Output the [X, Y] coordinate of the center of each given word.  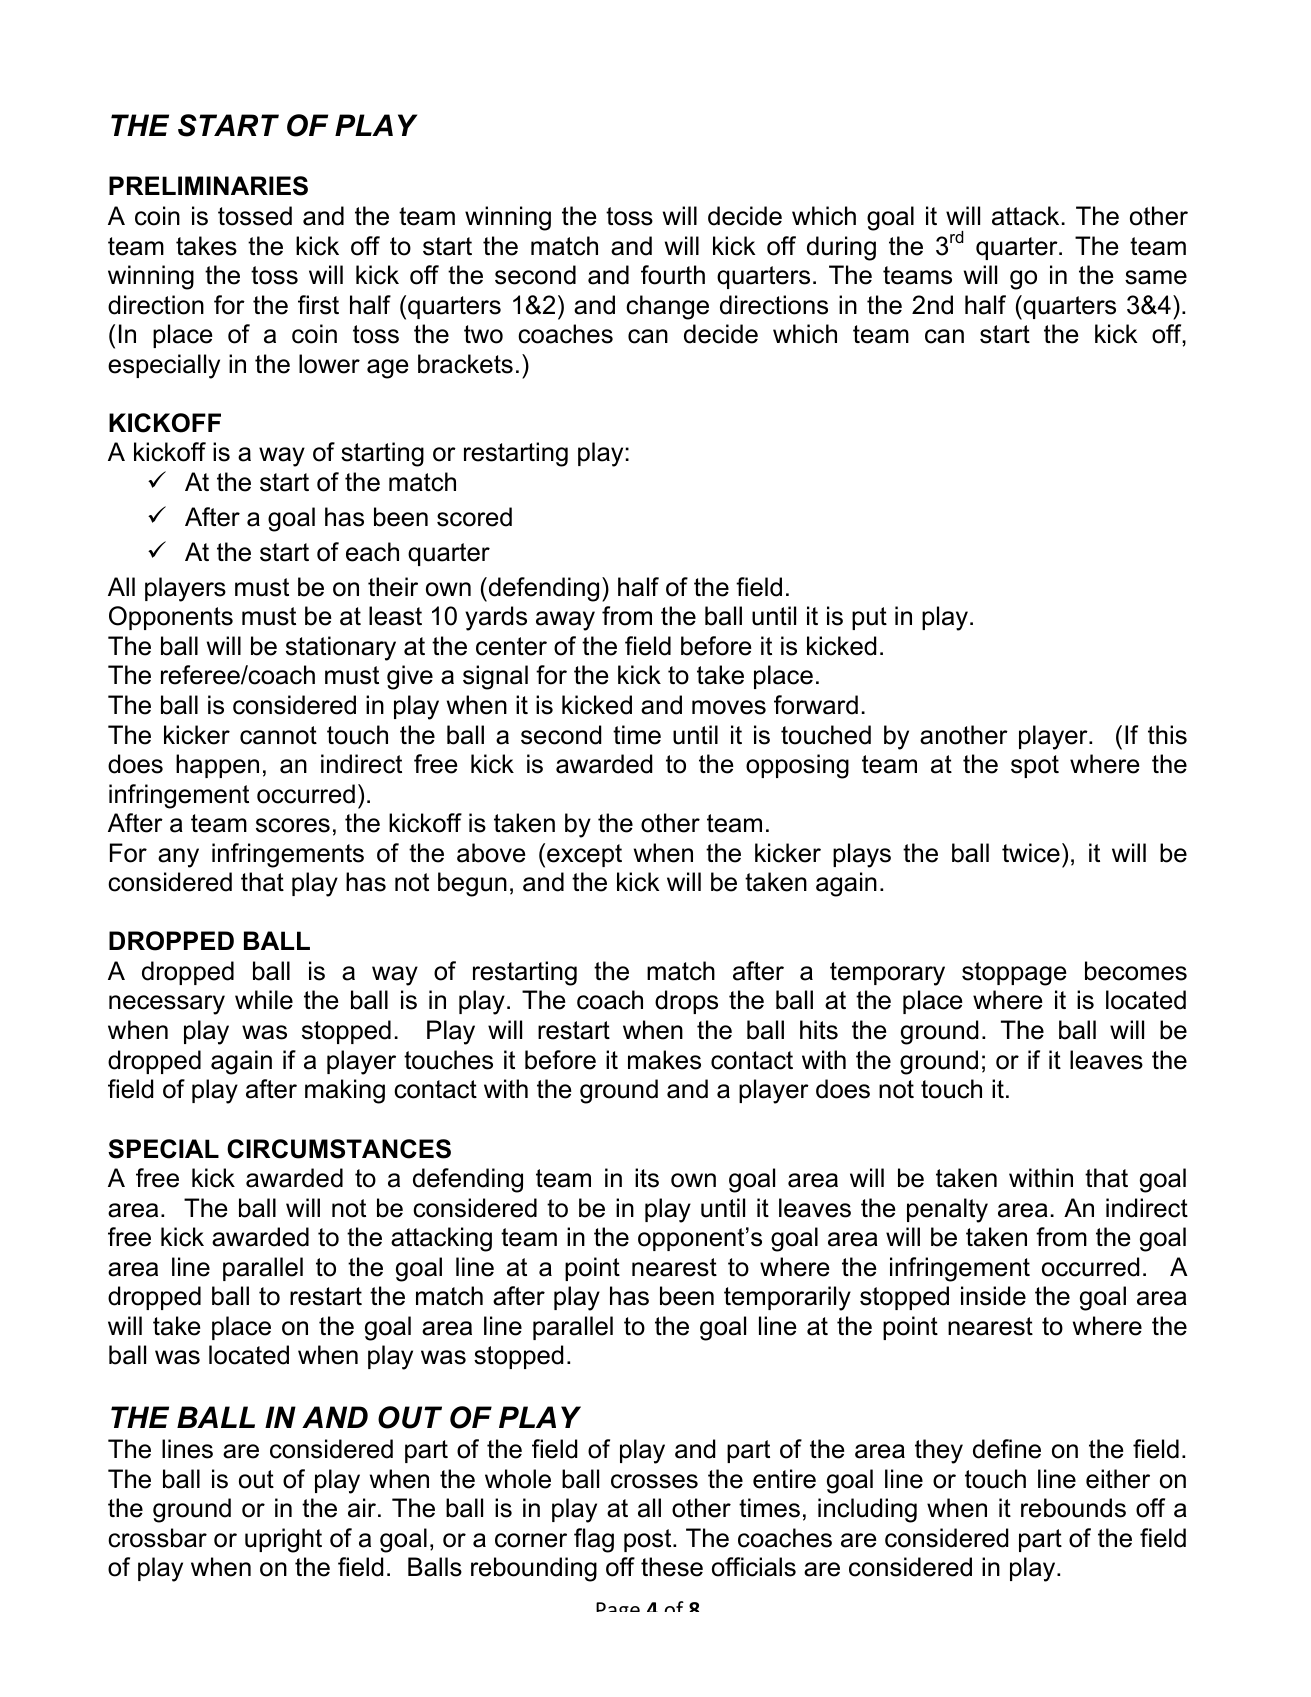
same [1156, 277]
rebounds [1073, 1508]
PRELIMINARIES [208, 186]
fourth [673, 275]
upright [283, 1540]
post [649, 1540]
